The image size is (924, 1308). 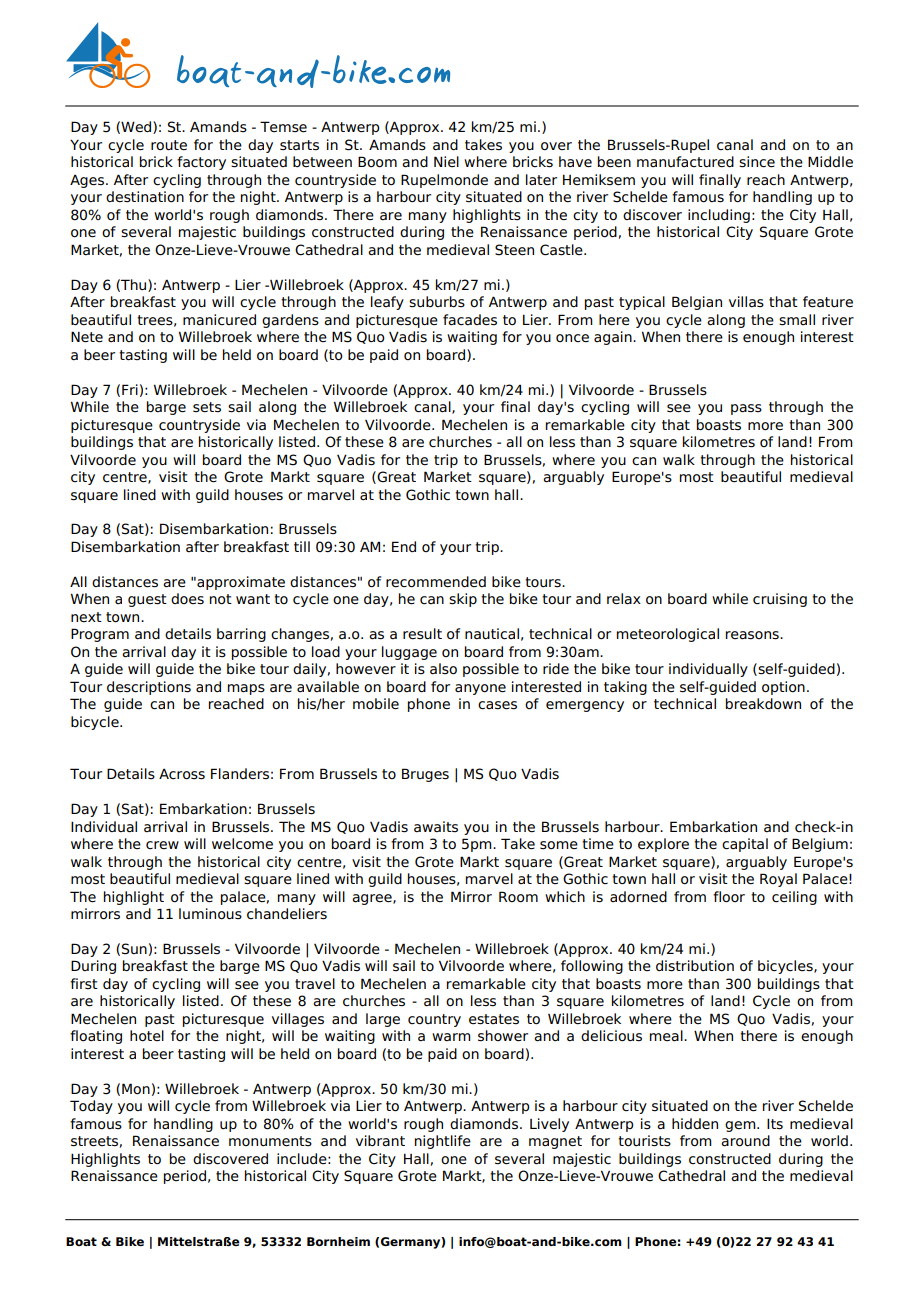 What do you see at coordinates (470, 320) in the screenshot?
I see `facades` at bounding box center [470, 320].
